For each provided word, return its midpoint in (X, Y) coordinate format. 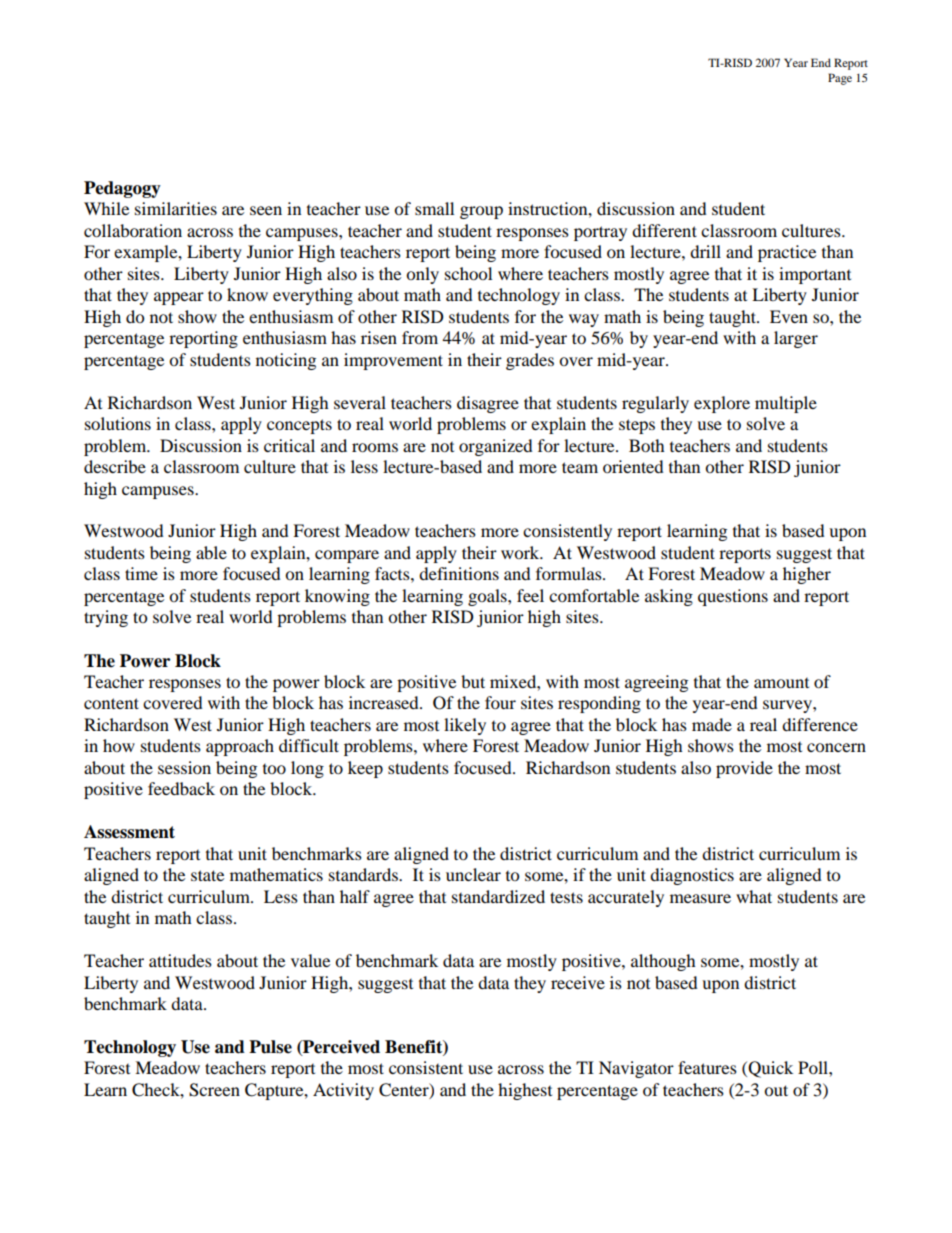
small (434, 208)
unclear (473, 874)
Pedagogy (122, 189)
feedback (181, 788)
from (420, 337)
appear (179, 298)
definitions (459, 573)
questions (733, 597)
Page (840, 79)
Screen (214, 1090)
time (141, 573)
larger (796, 339)
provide (744, 769)
